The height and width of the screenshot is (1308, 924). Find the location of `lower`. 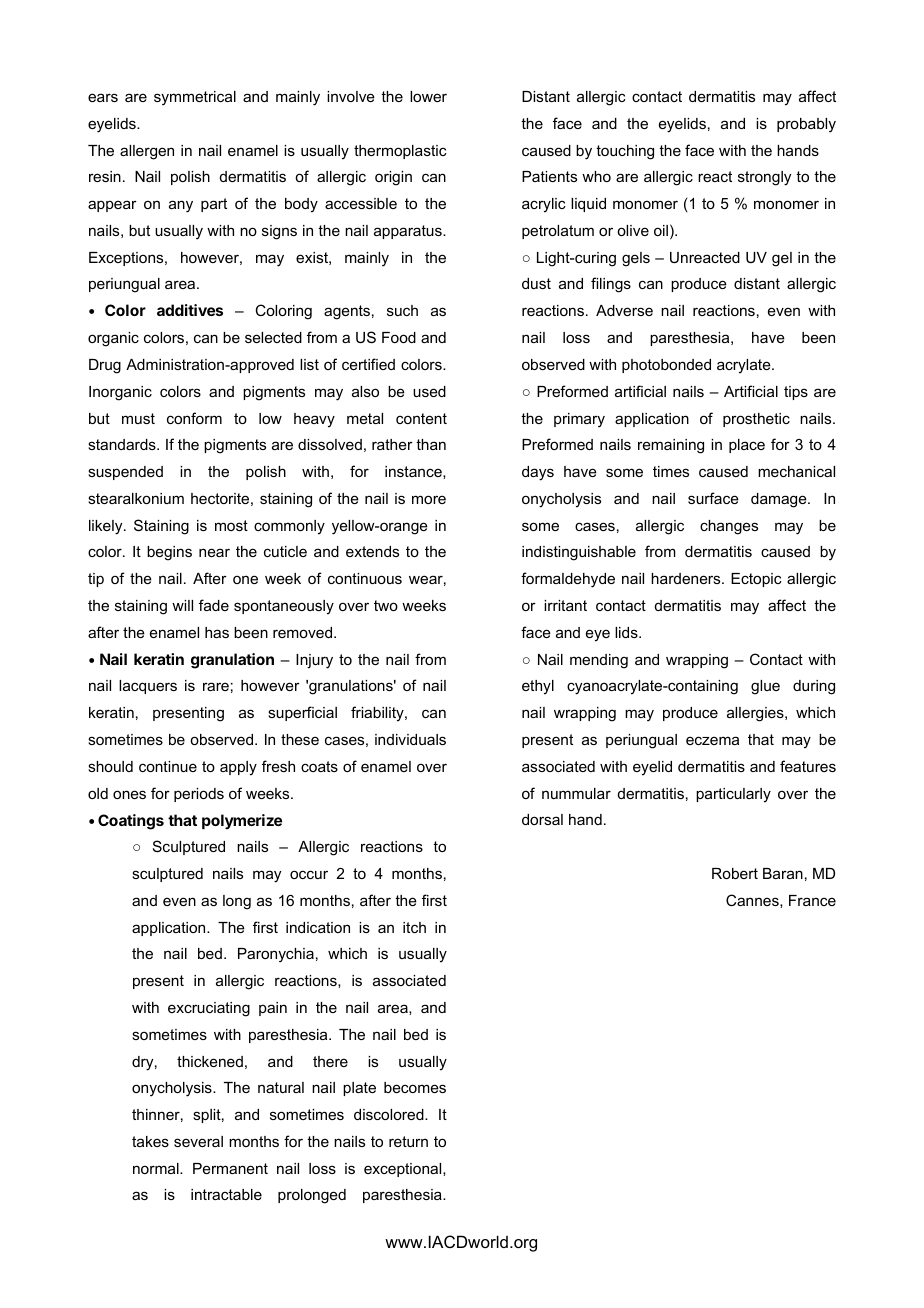

lower is located at coordinates (428, 96).
